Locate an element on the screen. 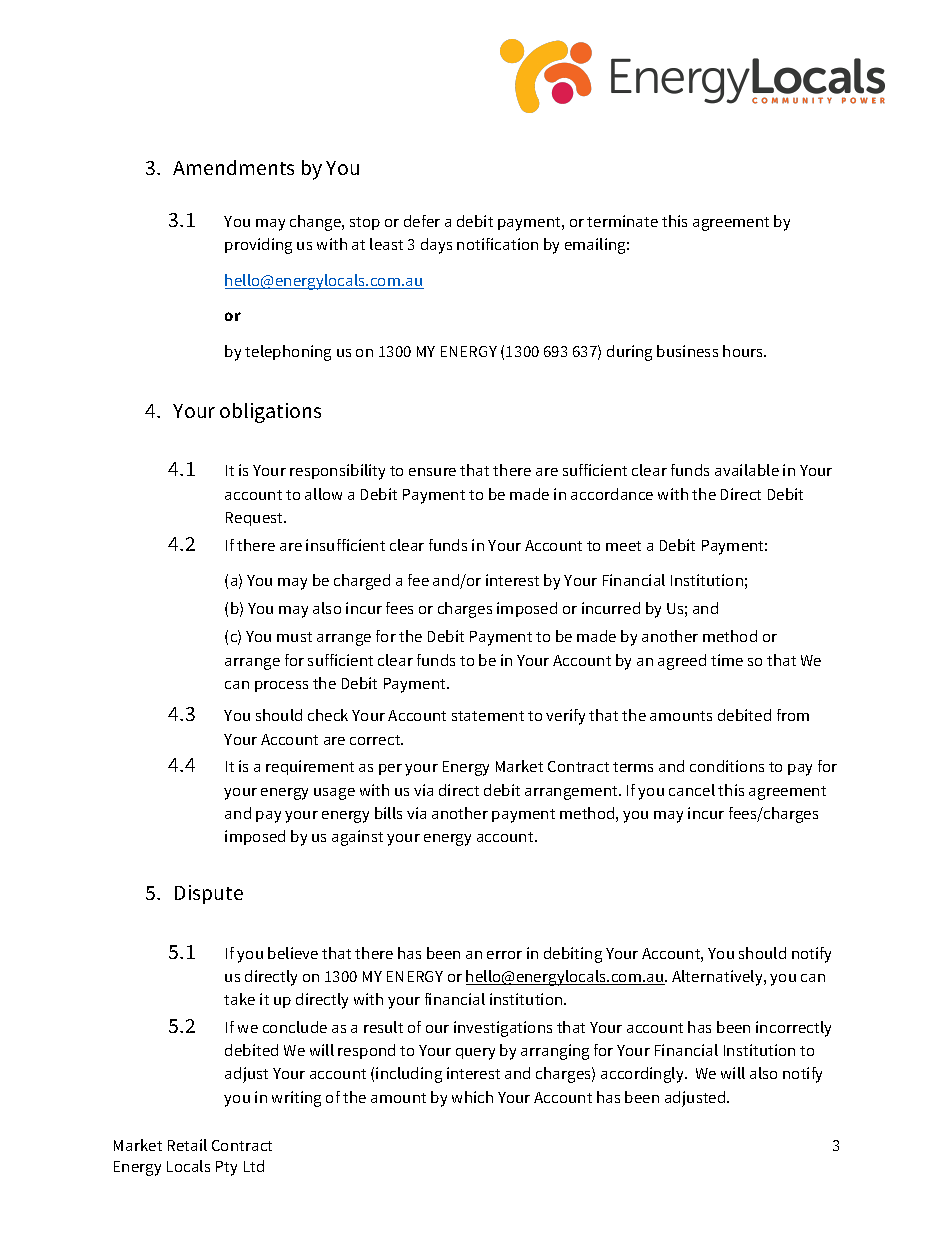 The height and width of the screenshot is (1233, 952). process is located at coordinates (281, 686).
